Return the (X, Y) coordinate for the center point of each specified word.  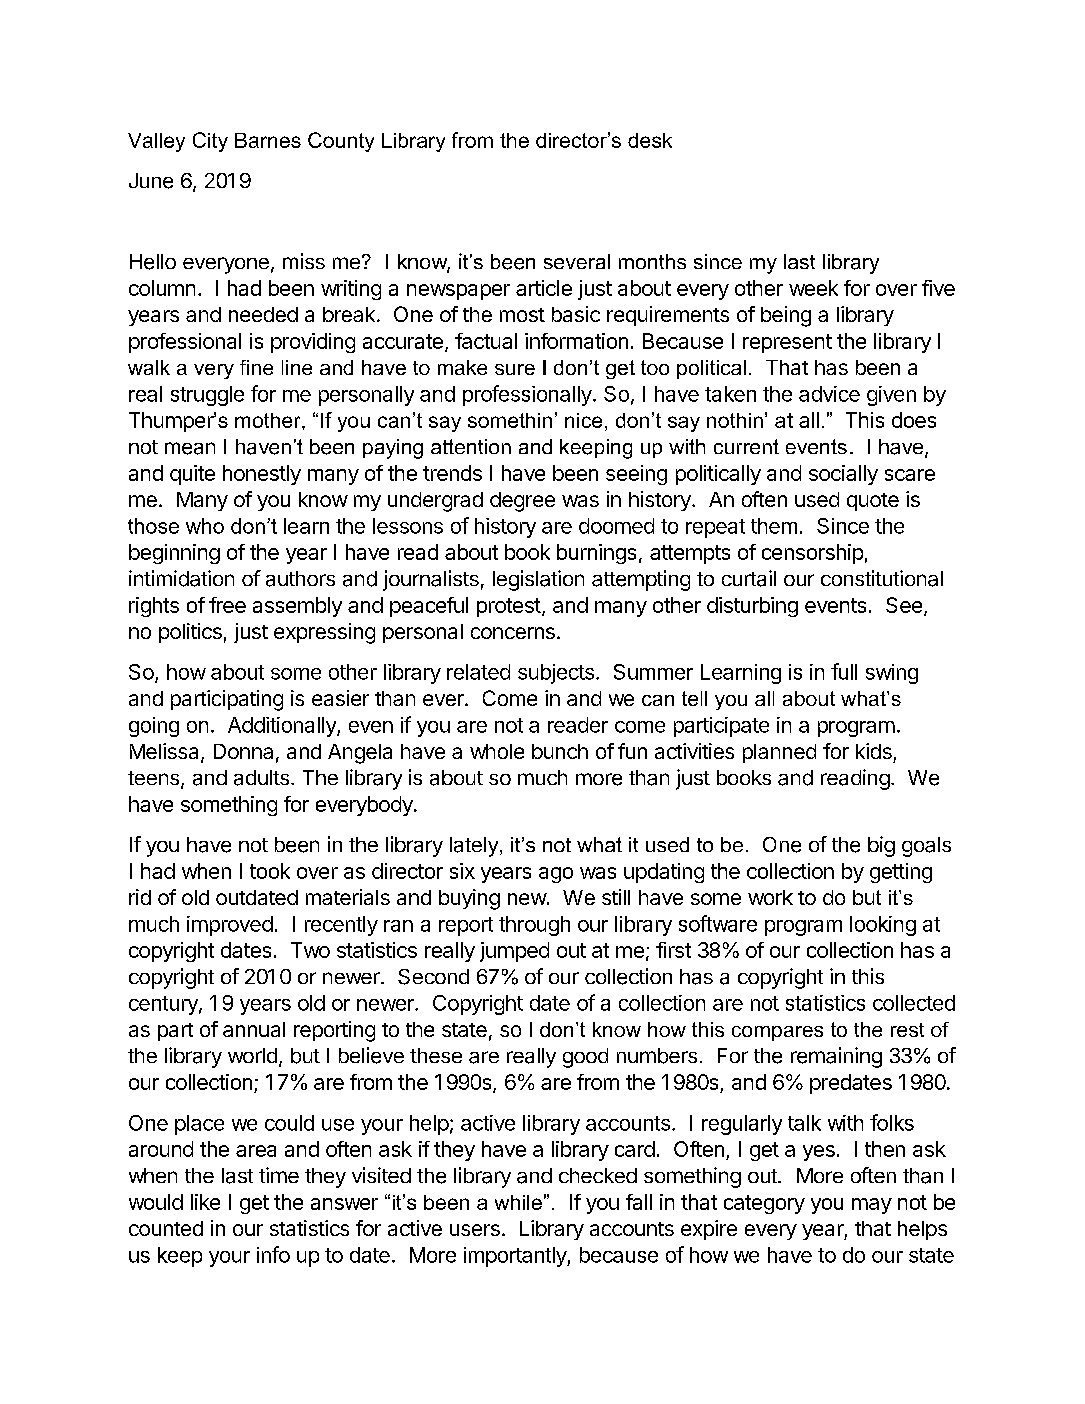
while (518, 1202)
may (872, 1206)
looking (883, 926)
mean (190, 448)
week (813, 288)
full (844, 671)
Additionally (283, 727)
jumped (514, 952)
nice (583, 420)
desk (650, 140)
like (205, 1202)
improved (230, 926)
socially (843, 475)
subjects (556, 674)
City (210, 142)
